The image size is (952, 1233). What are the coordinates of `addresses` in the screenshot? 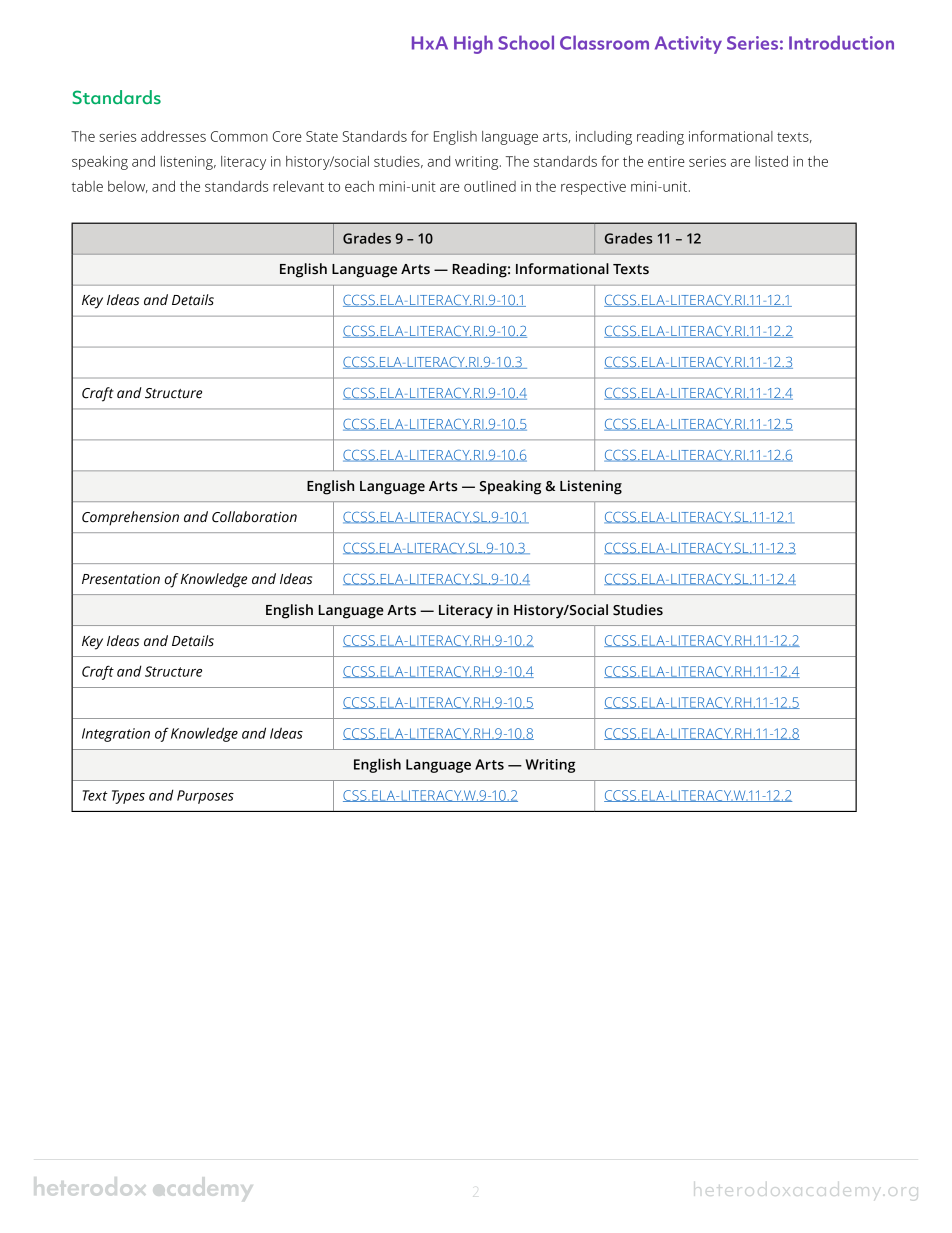 It's located at (173, 136).
